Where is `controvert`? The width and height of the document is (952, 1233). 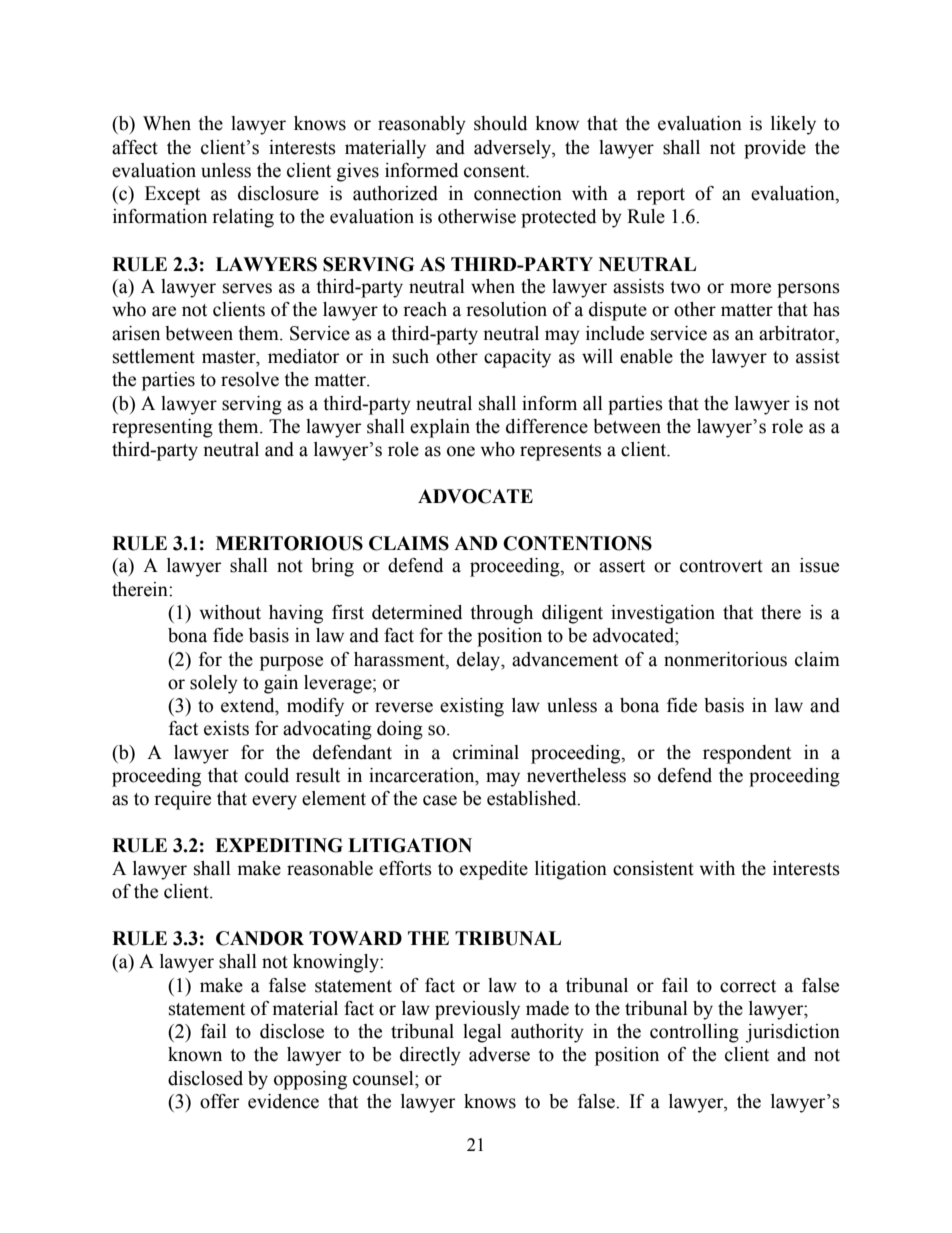 controvert is located at coordinates (721, 566).
